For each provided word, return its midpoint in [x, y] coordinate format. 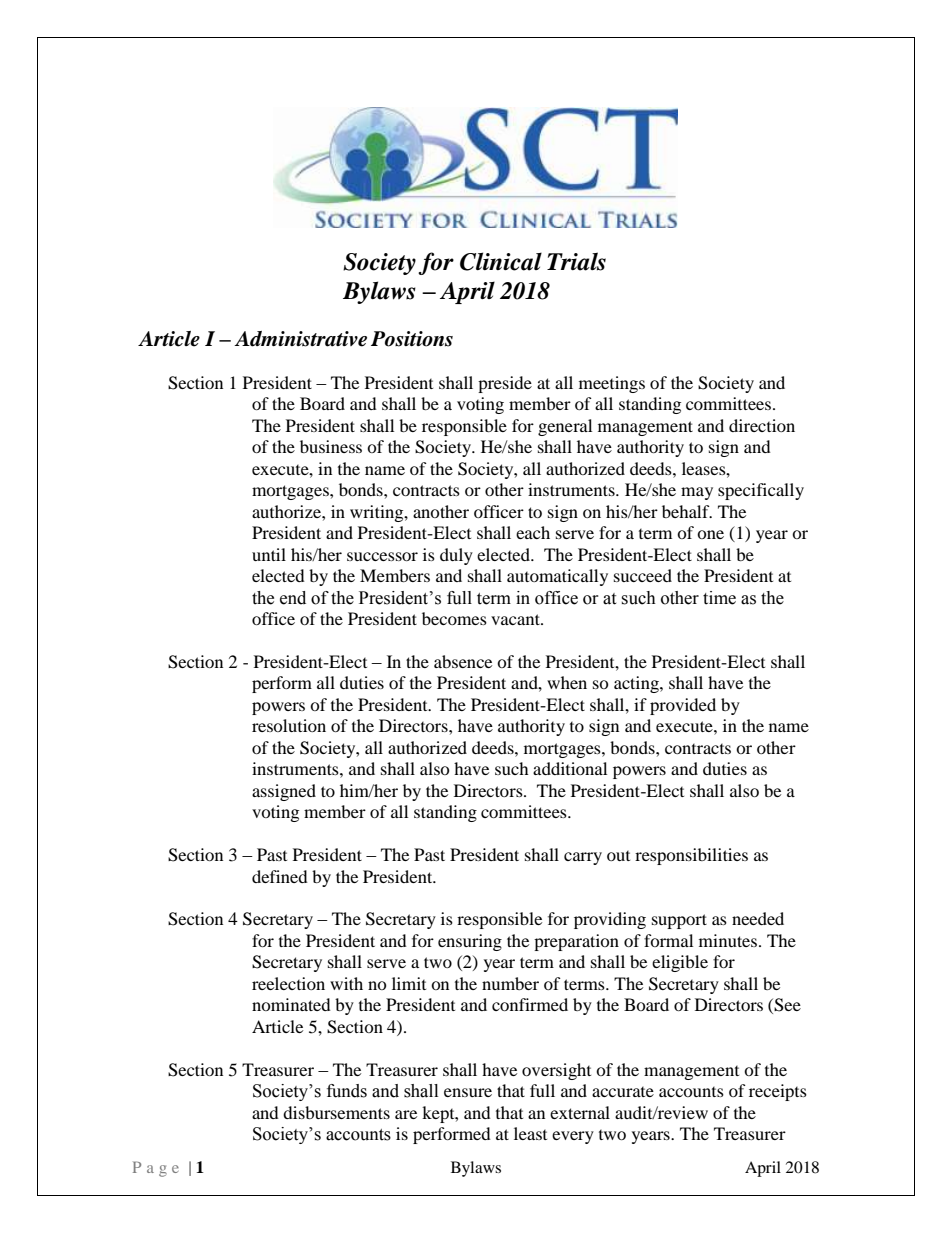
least [530, 1133]
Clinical [501, 261]
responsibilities [691, 856]
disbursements [336, 1112]
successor [382, 556]
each [533, 532]
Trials [576, 261]
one [710, 534]
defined [280, 876]
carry [583, 858]
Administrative [300, 339]
